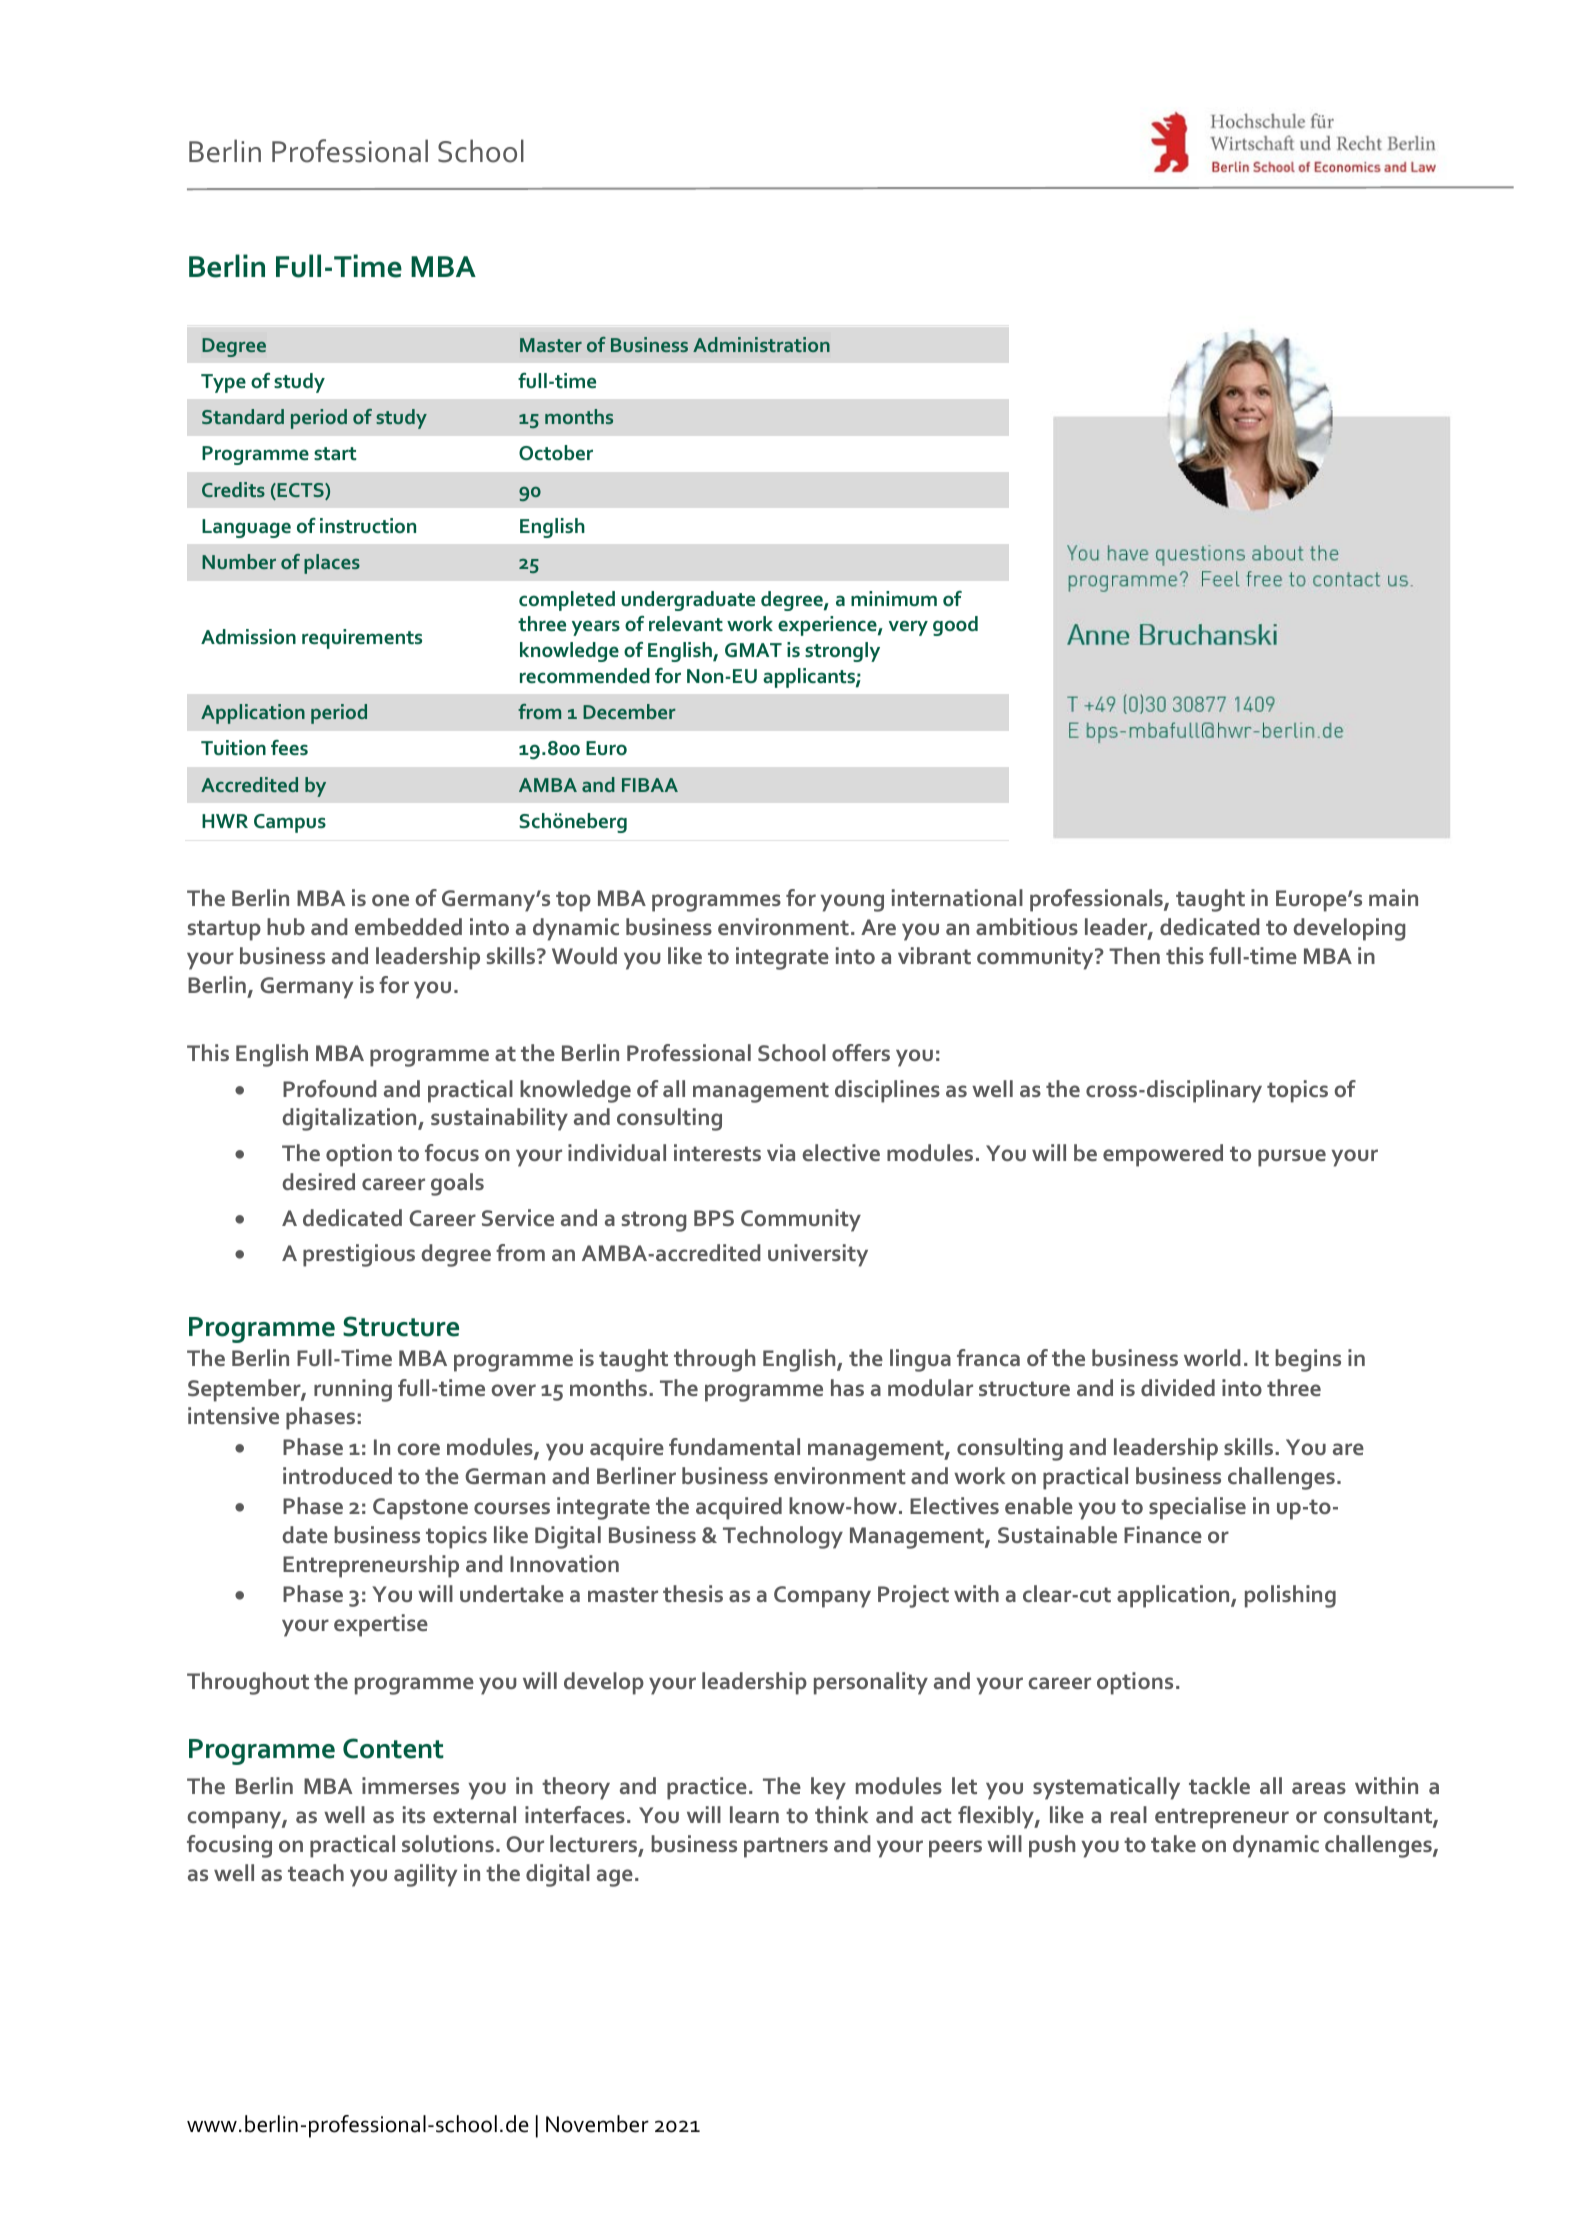 This image has height=2221, width=1571. Describe the element at coordinates (761, 344) in the image. I see `Administration` at that location.
